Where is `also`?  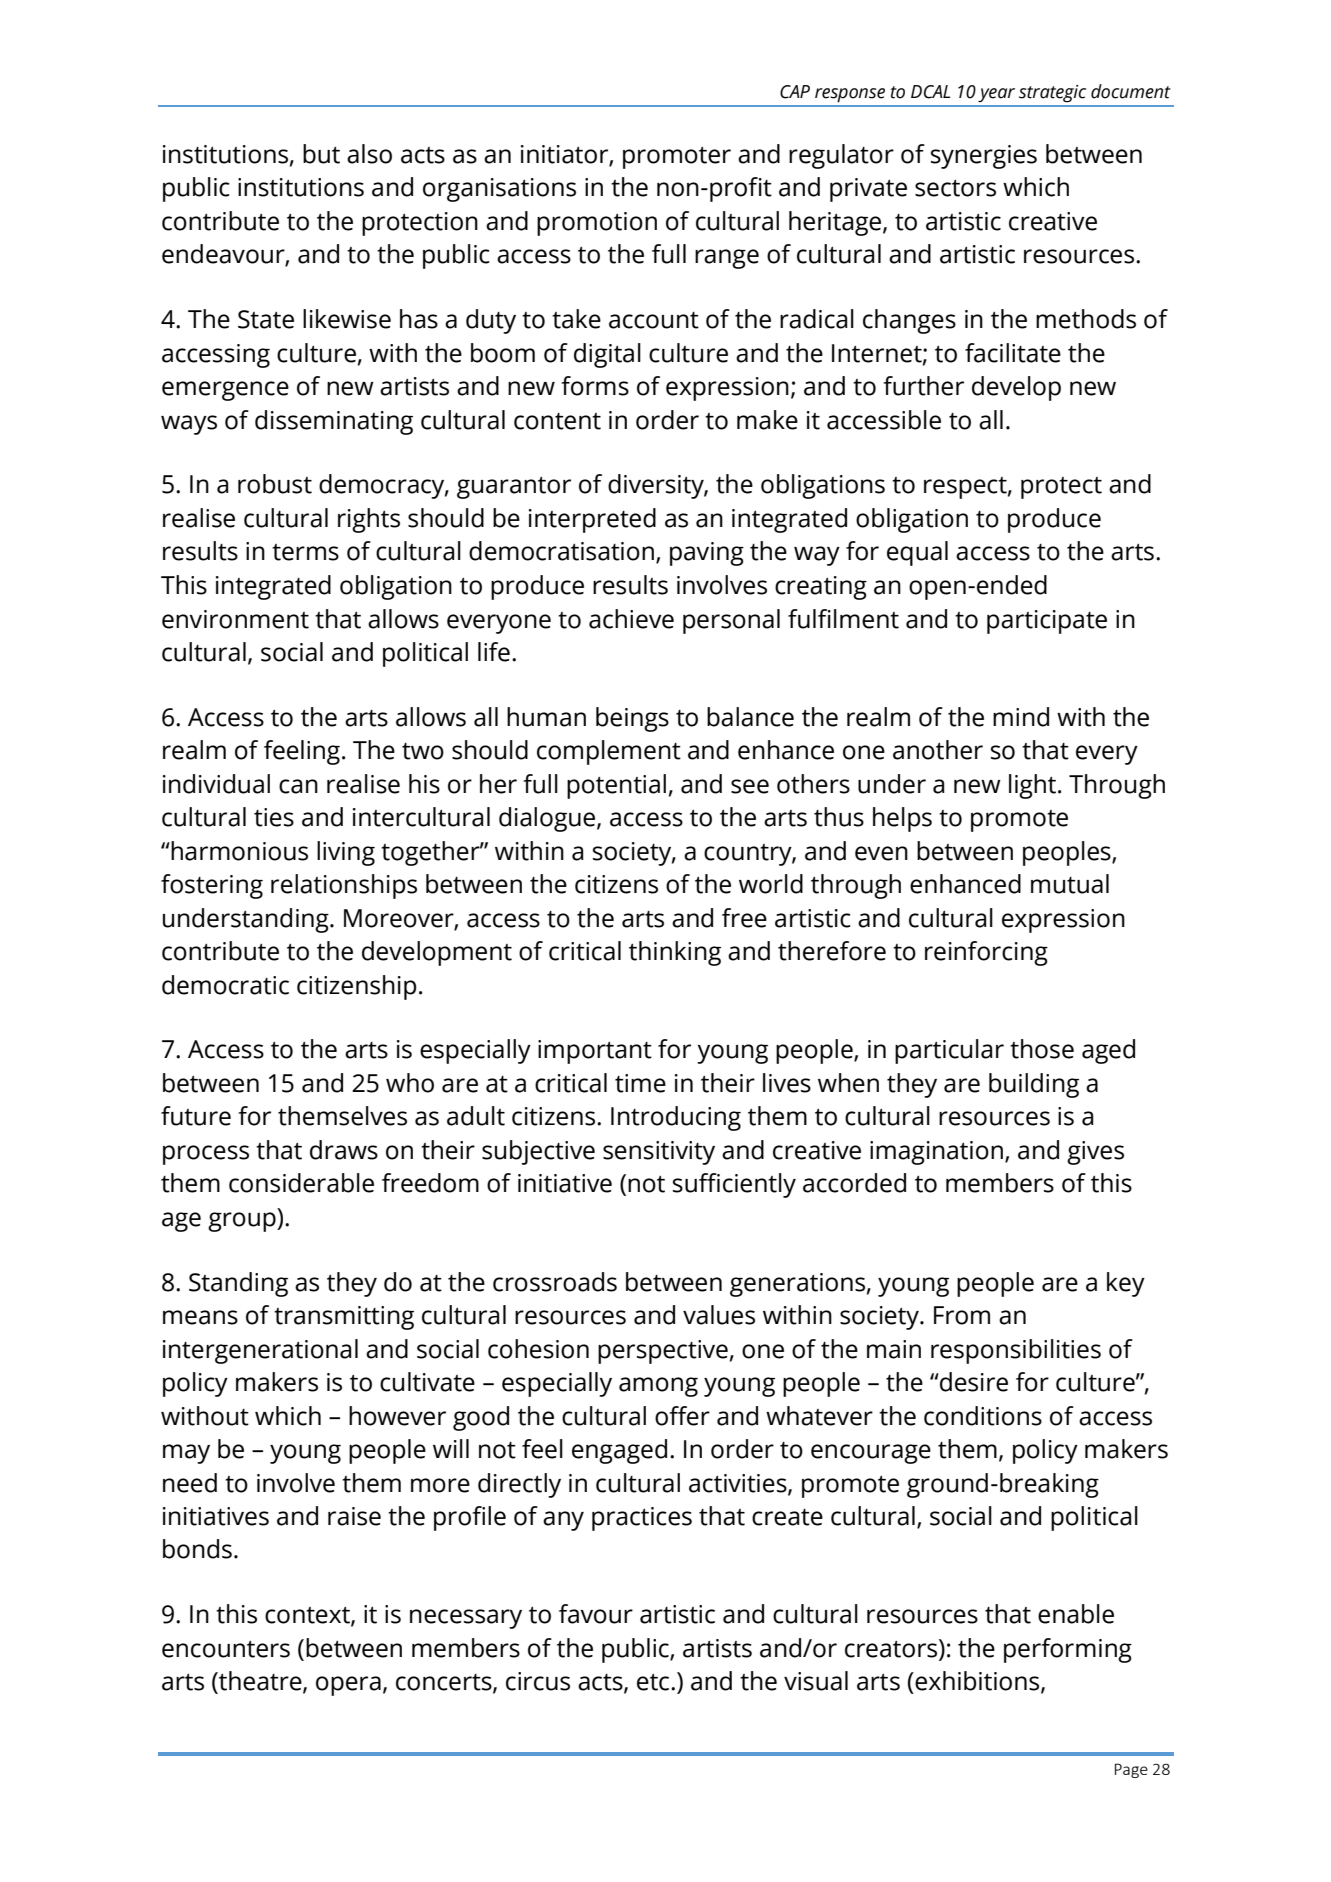 also is located at coordinates (369, 154).
